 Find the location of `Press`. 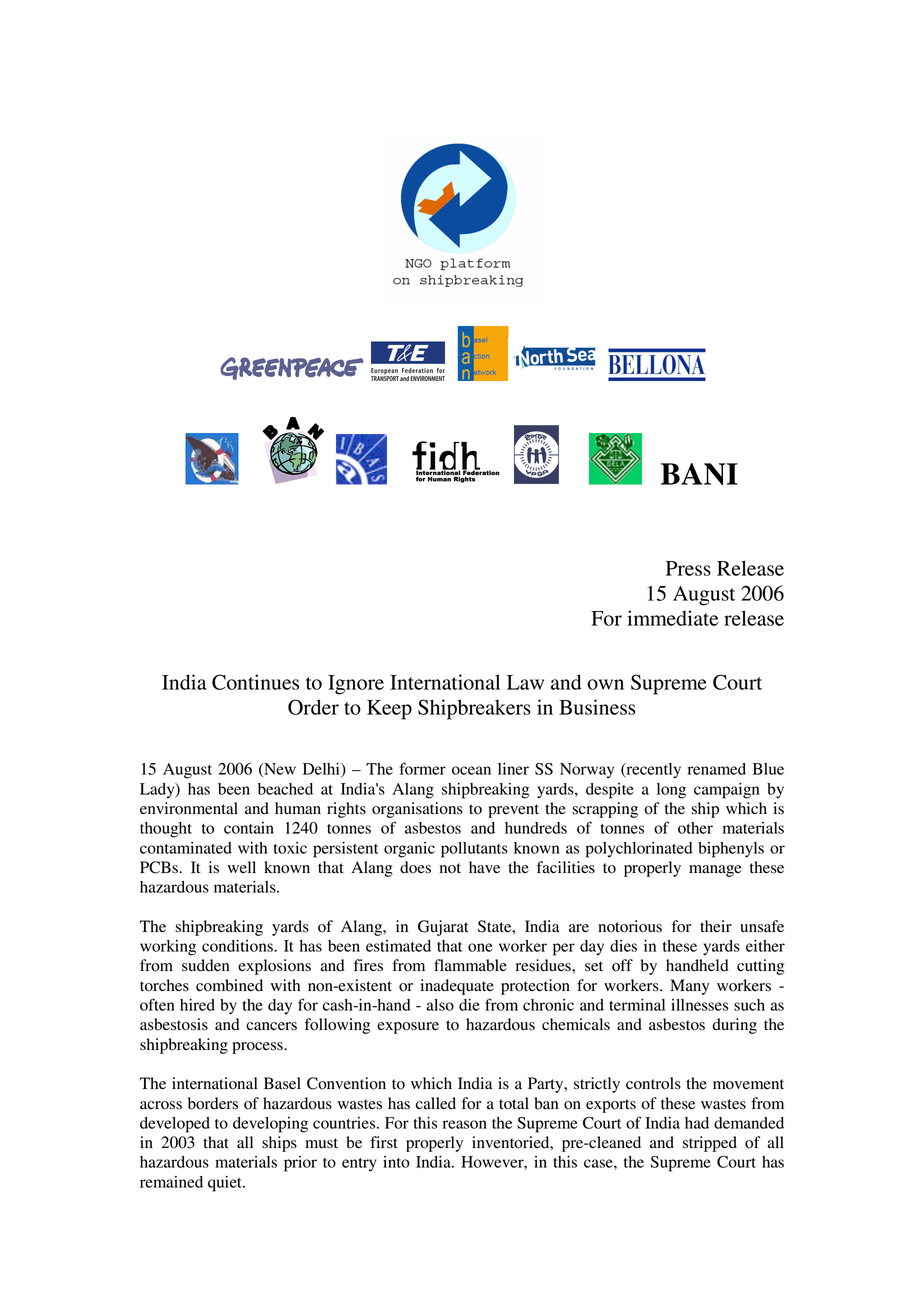

Press is located at coordinates (688, 568).
